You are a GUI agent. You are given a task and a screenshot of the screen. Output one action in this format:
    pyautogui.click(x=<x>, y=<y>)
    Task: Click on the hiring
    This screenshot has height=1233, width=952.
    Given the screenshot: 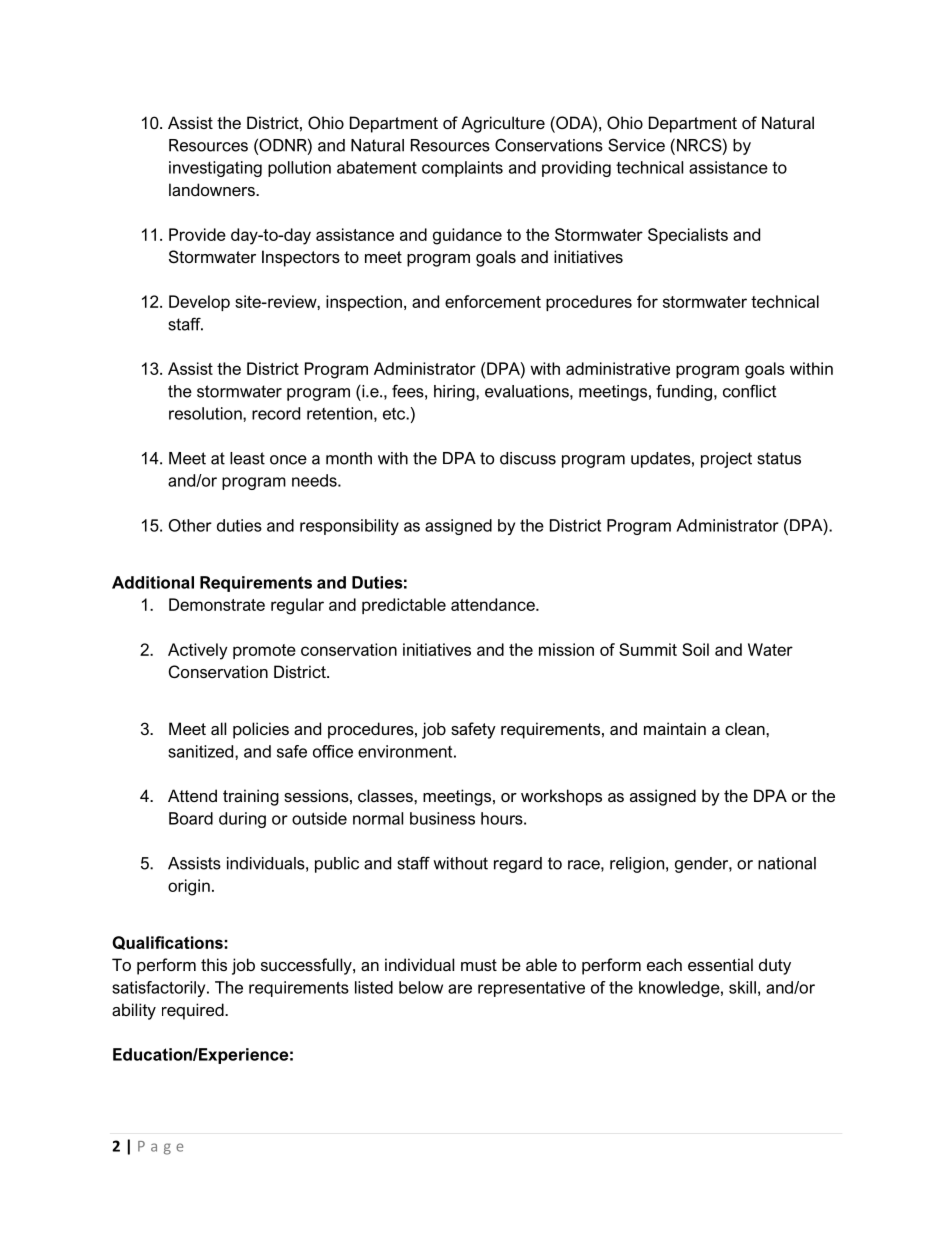 What is the action you would take?
    pyautogui.click(x=455, y=393)
